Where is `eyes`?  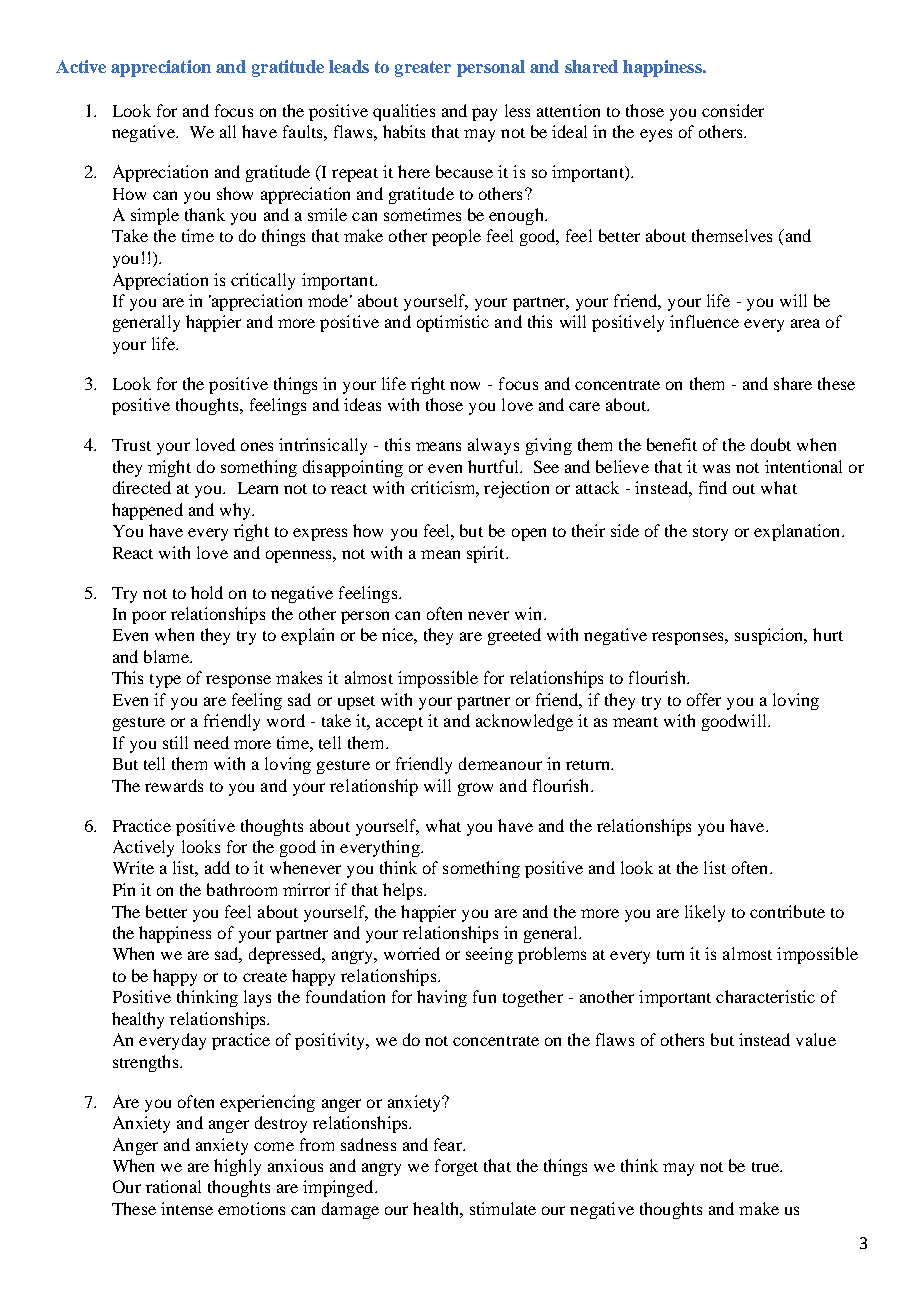 eyes is located at coordinates (656, 135).
